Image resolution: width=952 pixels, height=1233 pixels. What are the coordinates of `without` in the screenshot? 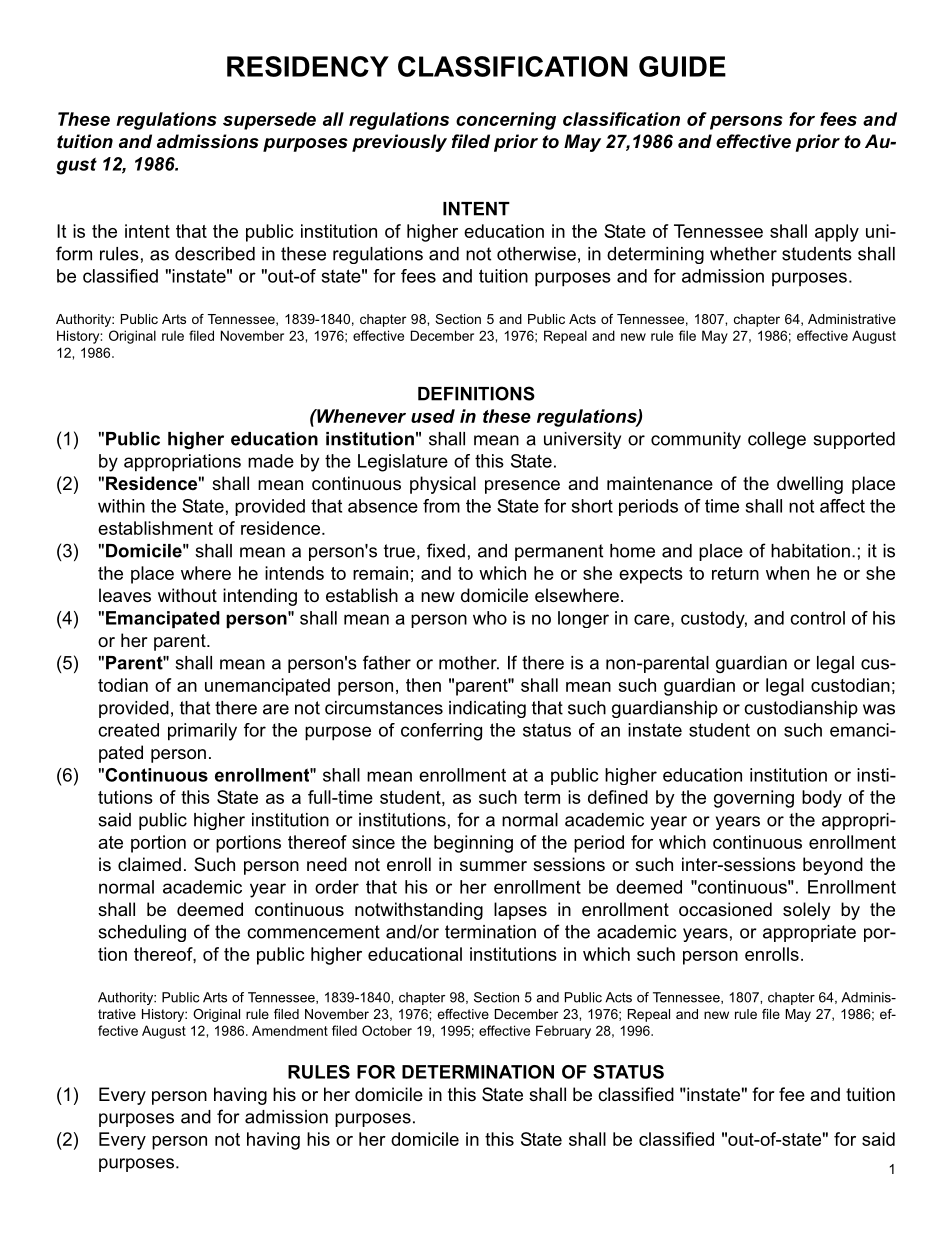 It's located at (187, 595).
